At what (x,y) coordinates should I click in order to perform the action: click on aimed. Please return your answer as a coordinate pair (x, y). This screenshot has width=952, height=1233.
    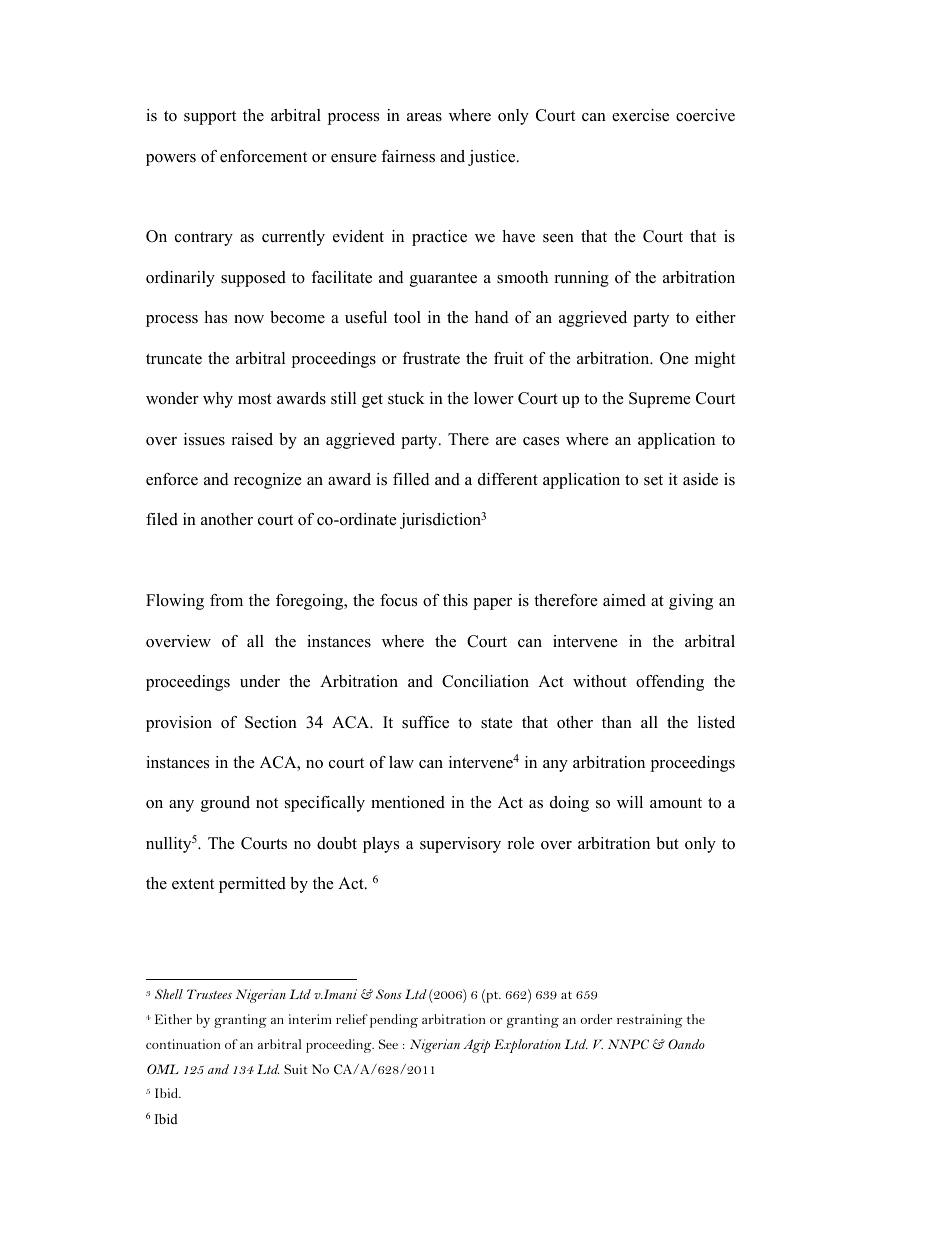
    Looking at the image, I should click on (624, 600).
